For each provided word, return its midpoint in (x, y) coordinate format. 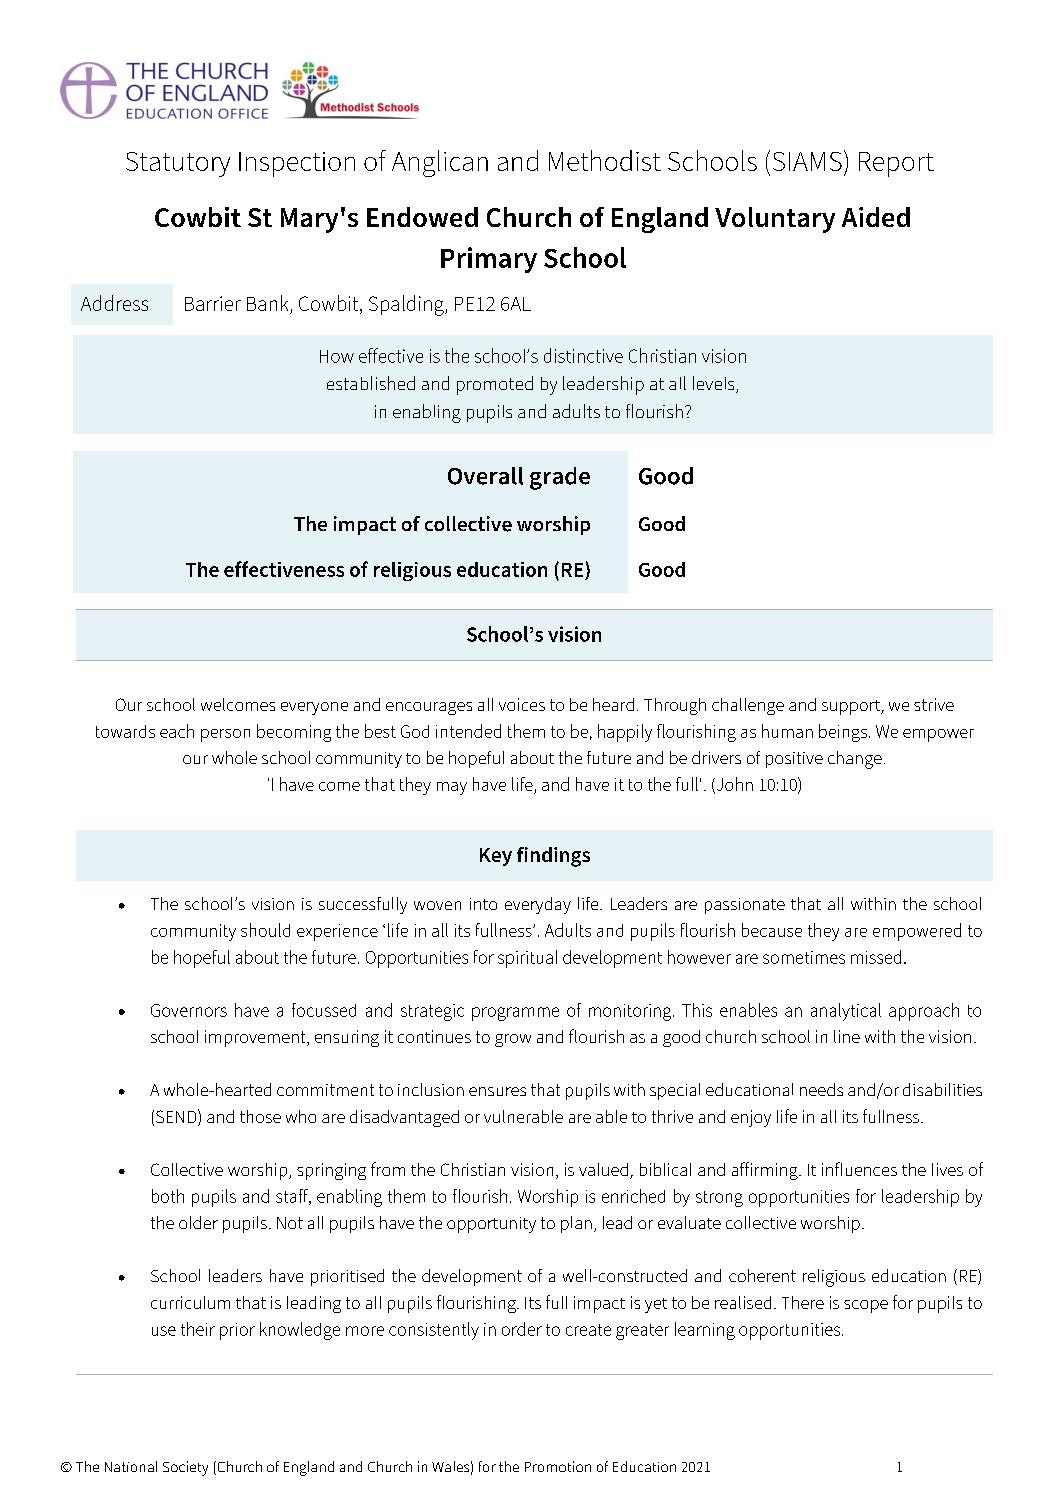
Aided (876, 217)
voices (522, 704)
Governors (189, 1010)
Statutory (178, 164)
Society (185, 1468)
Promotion (558, 1466)
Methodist (605, 160)
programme (515, 1014)
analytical (846, 1012)
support (852, 707)
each (177, 731)
